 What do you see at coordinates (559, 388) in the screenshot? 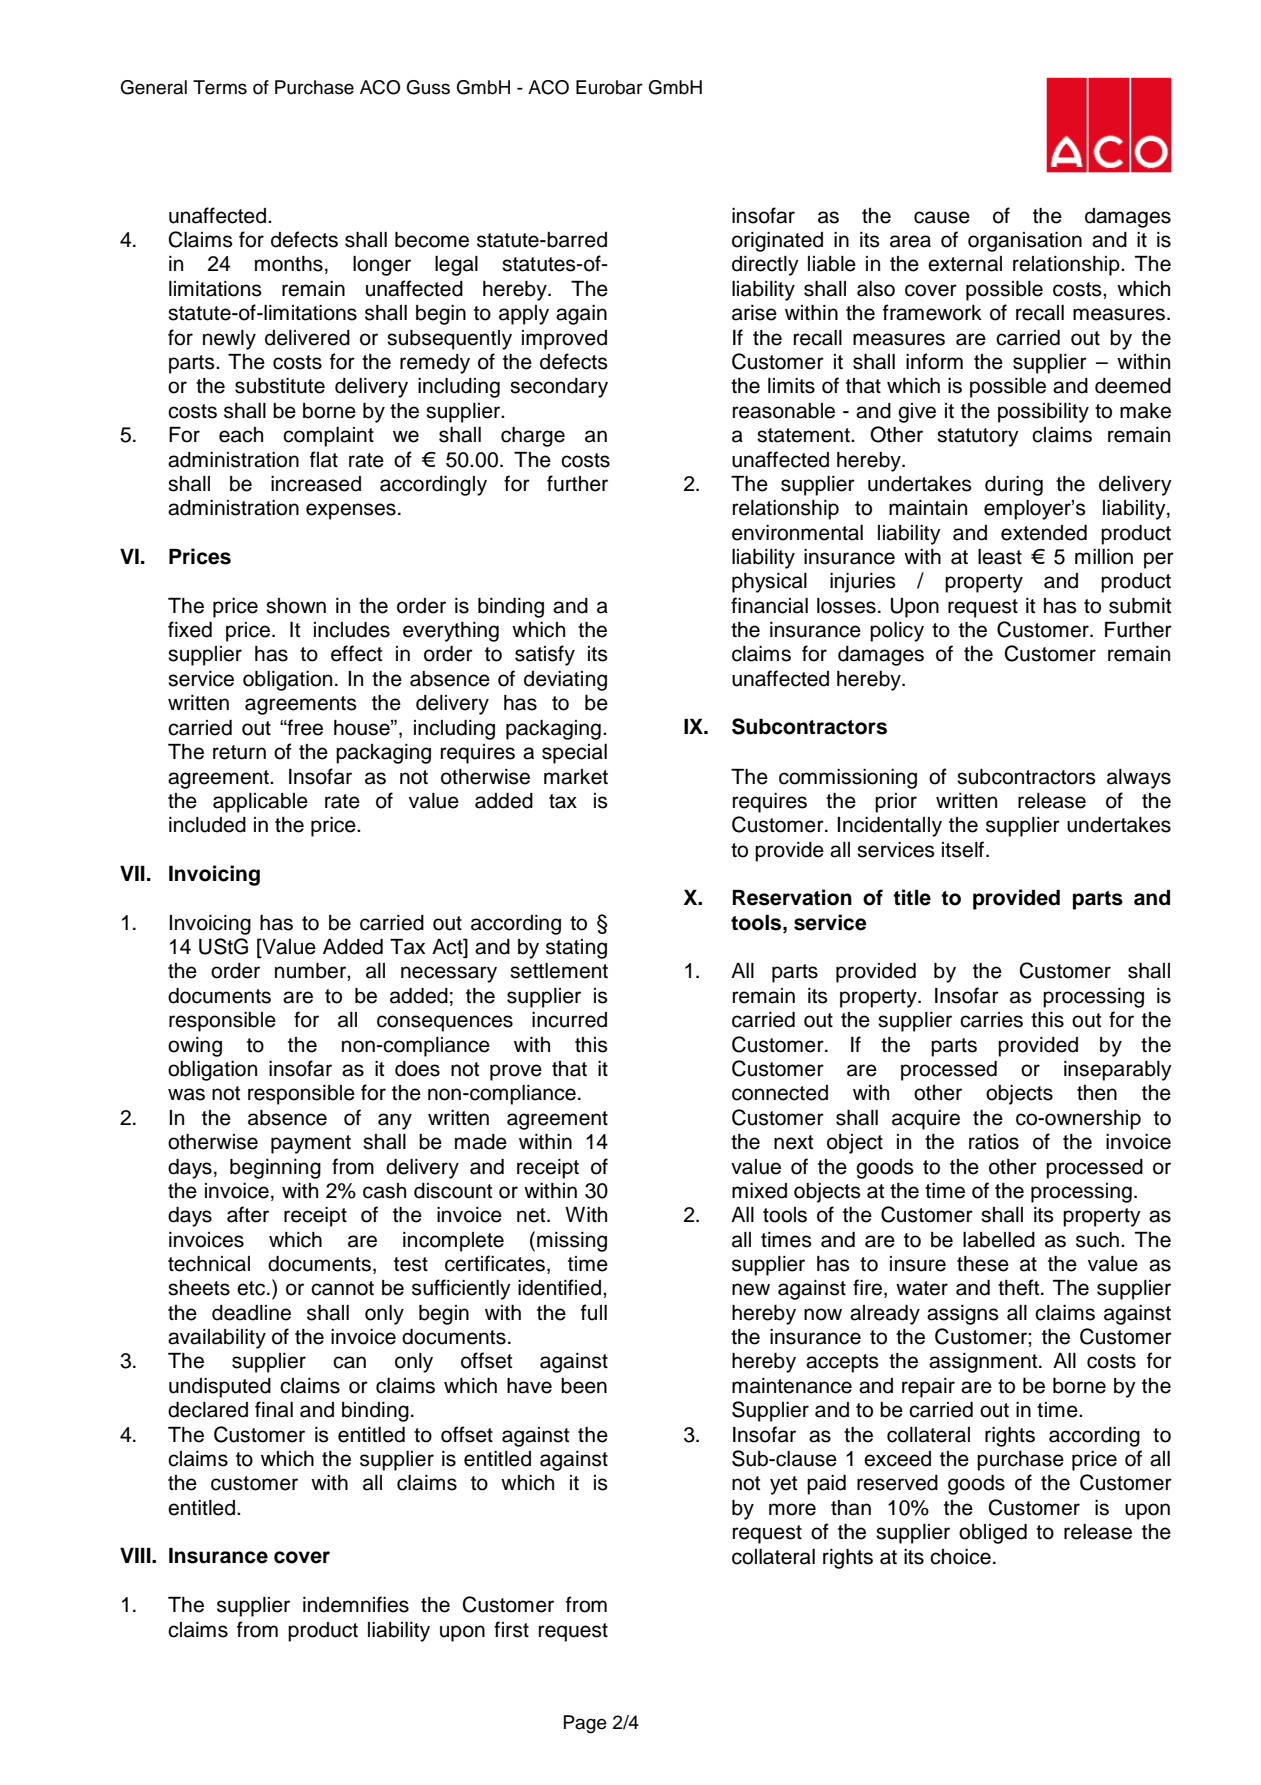
I see `secondary` at bounding box center [559, 388].
